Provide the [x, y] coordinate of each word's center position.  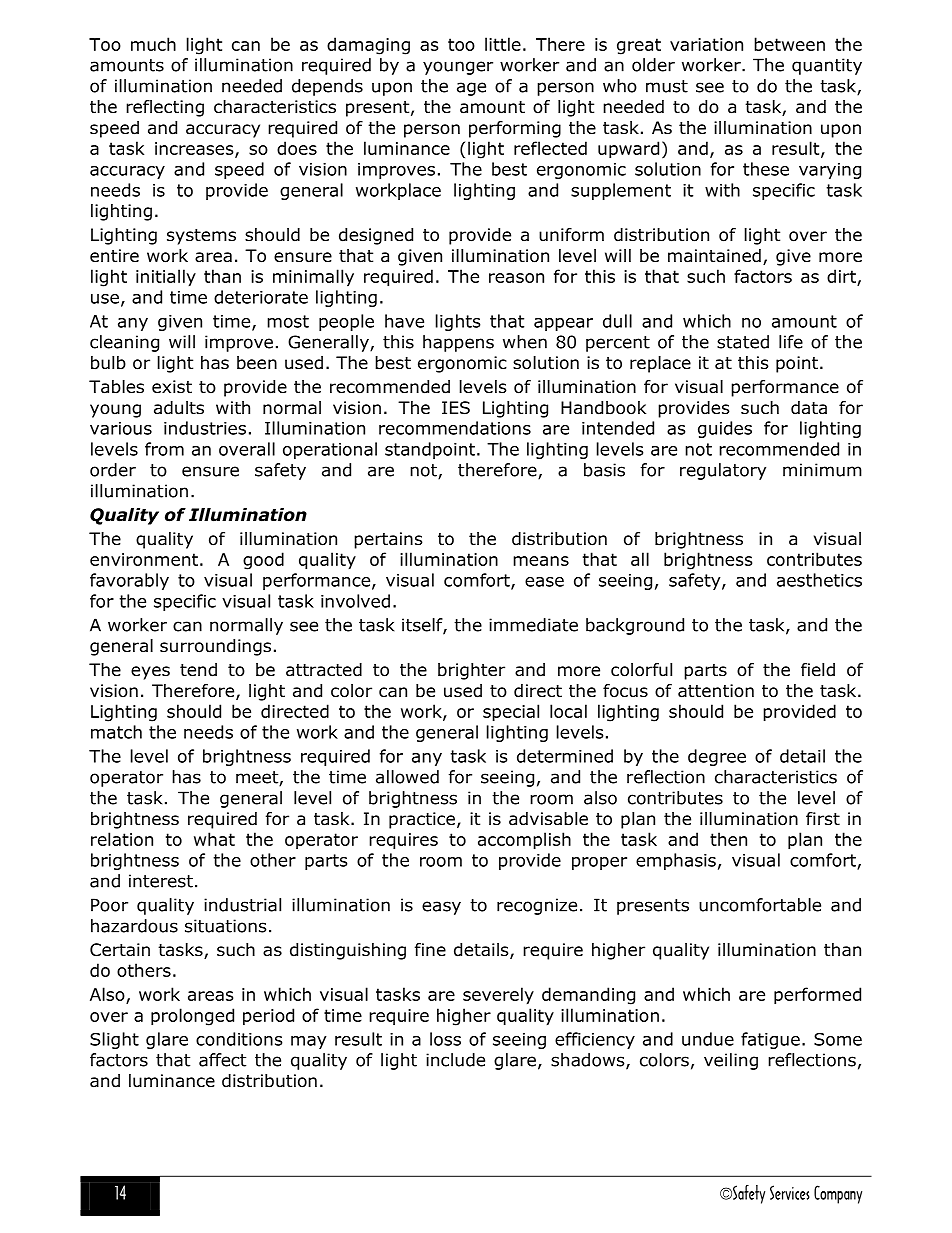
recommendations [455, 428]
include [455, 1060]
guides [725, 429]
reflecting [165, 108]
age [471, 89]
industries [205, 428]
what [214, 839]
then [728, 839]
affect [222, 1060]
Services [790, 1192]
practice [422, 820]
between [789, 44]
